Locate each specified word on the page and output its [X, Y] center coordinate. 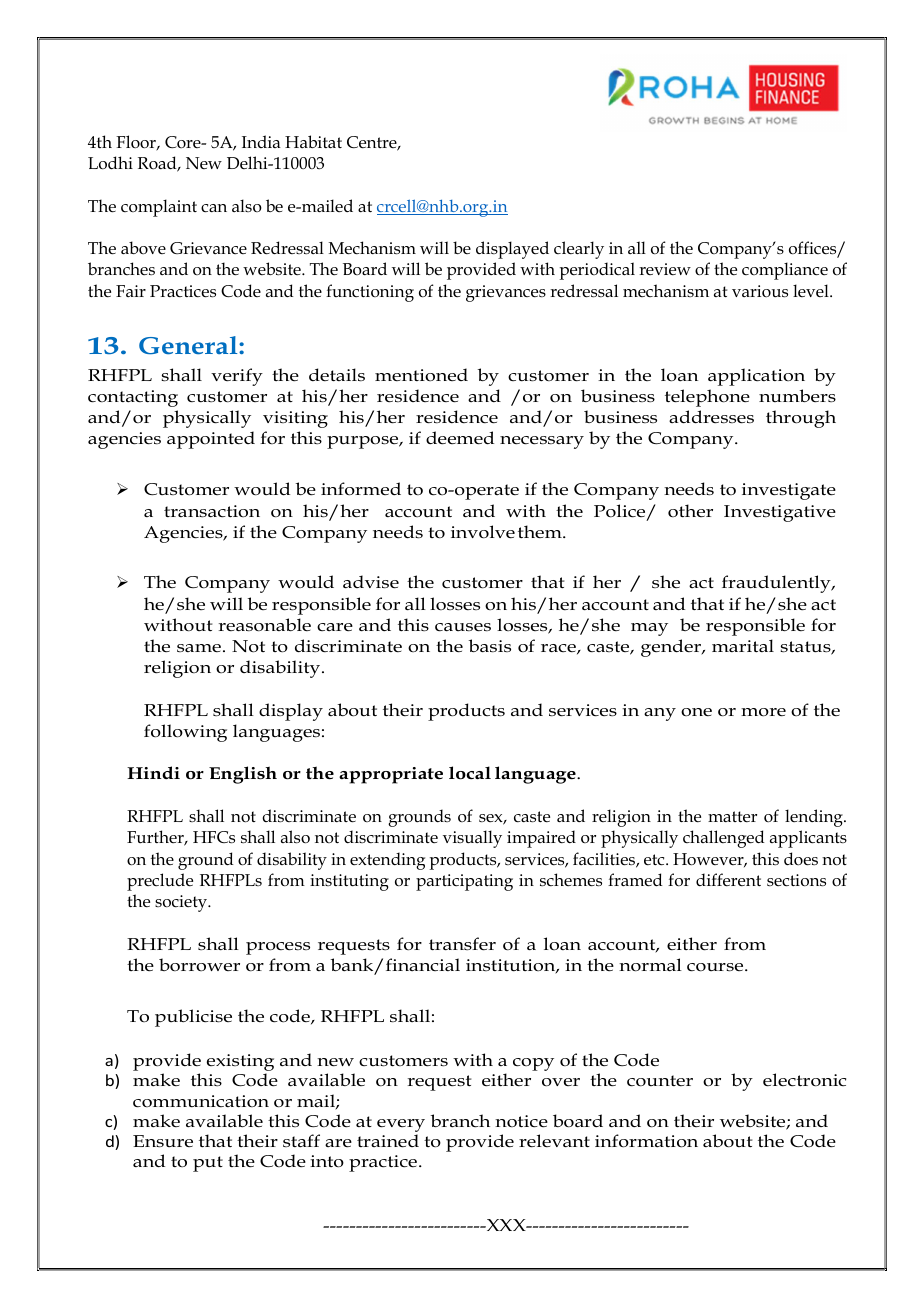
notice [521, 1121]
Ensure [163, 1141]
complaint [159, 208]
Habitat [313, 141]
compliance [785, 271]
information [646, 1141]
